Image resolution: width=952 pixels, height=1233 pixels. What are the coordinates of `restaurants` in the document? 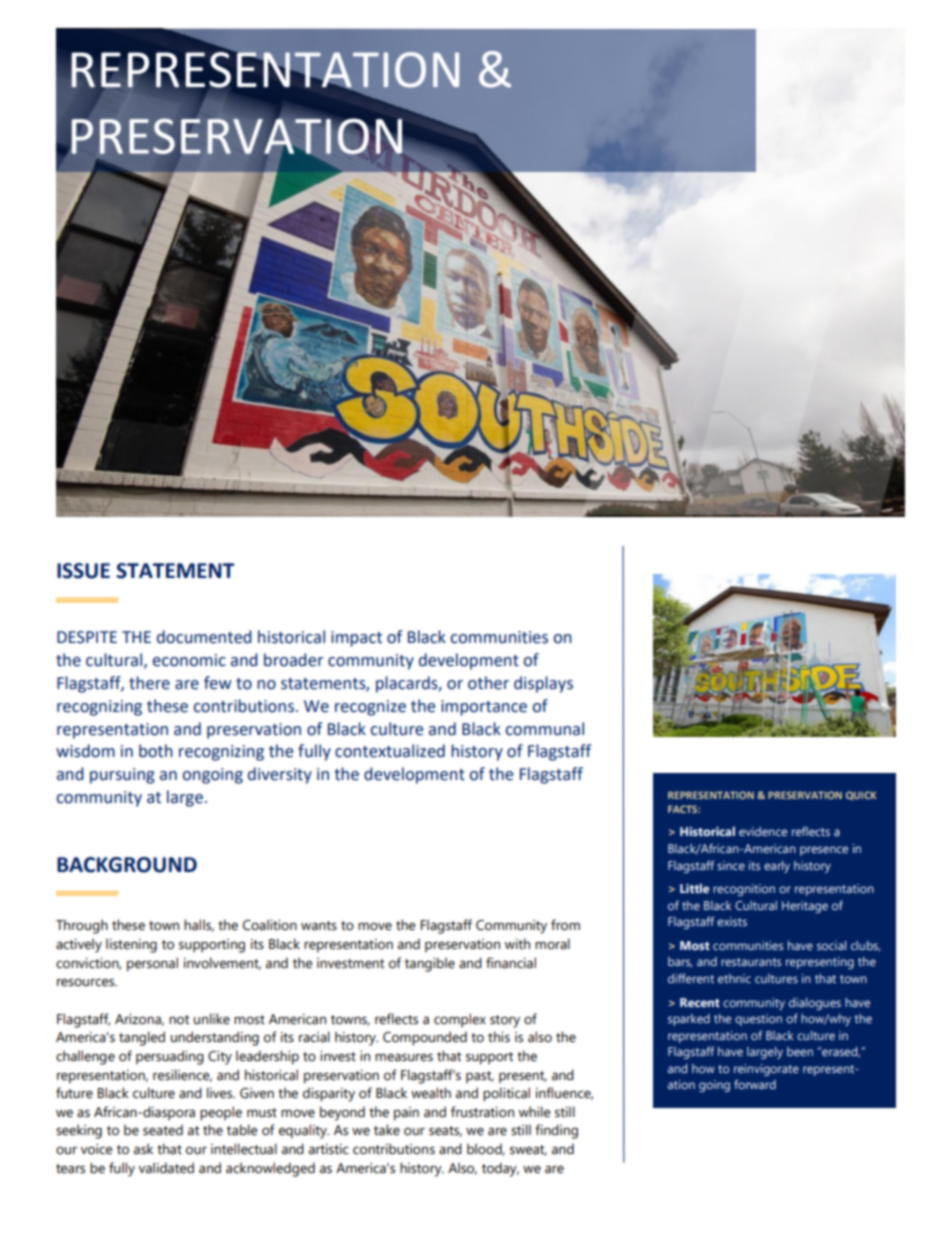 It's located at (751, 962).
